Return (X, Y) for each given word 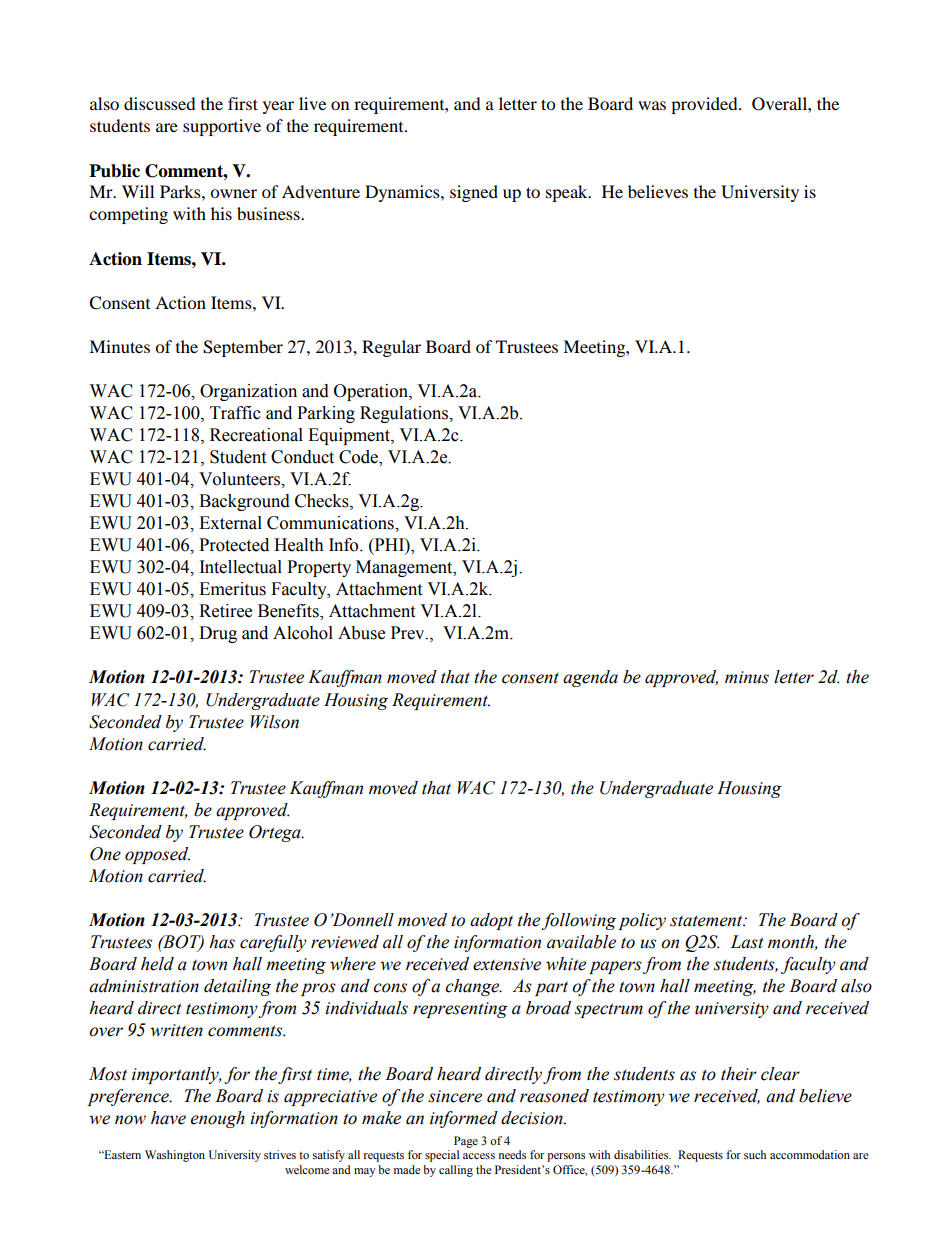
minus (747, 677)
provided (705, 105)
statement (707, 921)
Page (466, 1142)
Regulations (405, 414)
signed (474, 193)
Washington (175, 1156)
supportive (222, 127)
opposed (157, 855)
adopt (491, 921)
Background (244, 502)
